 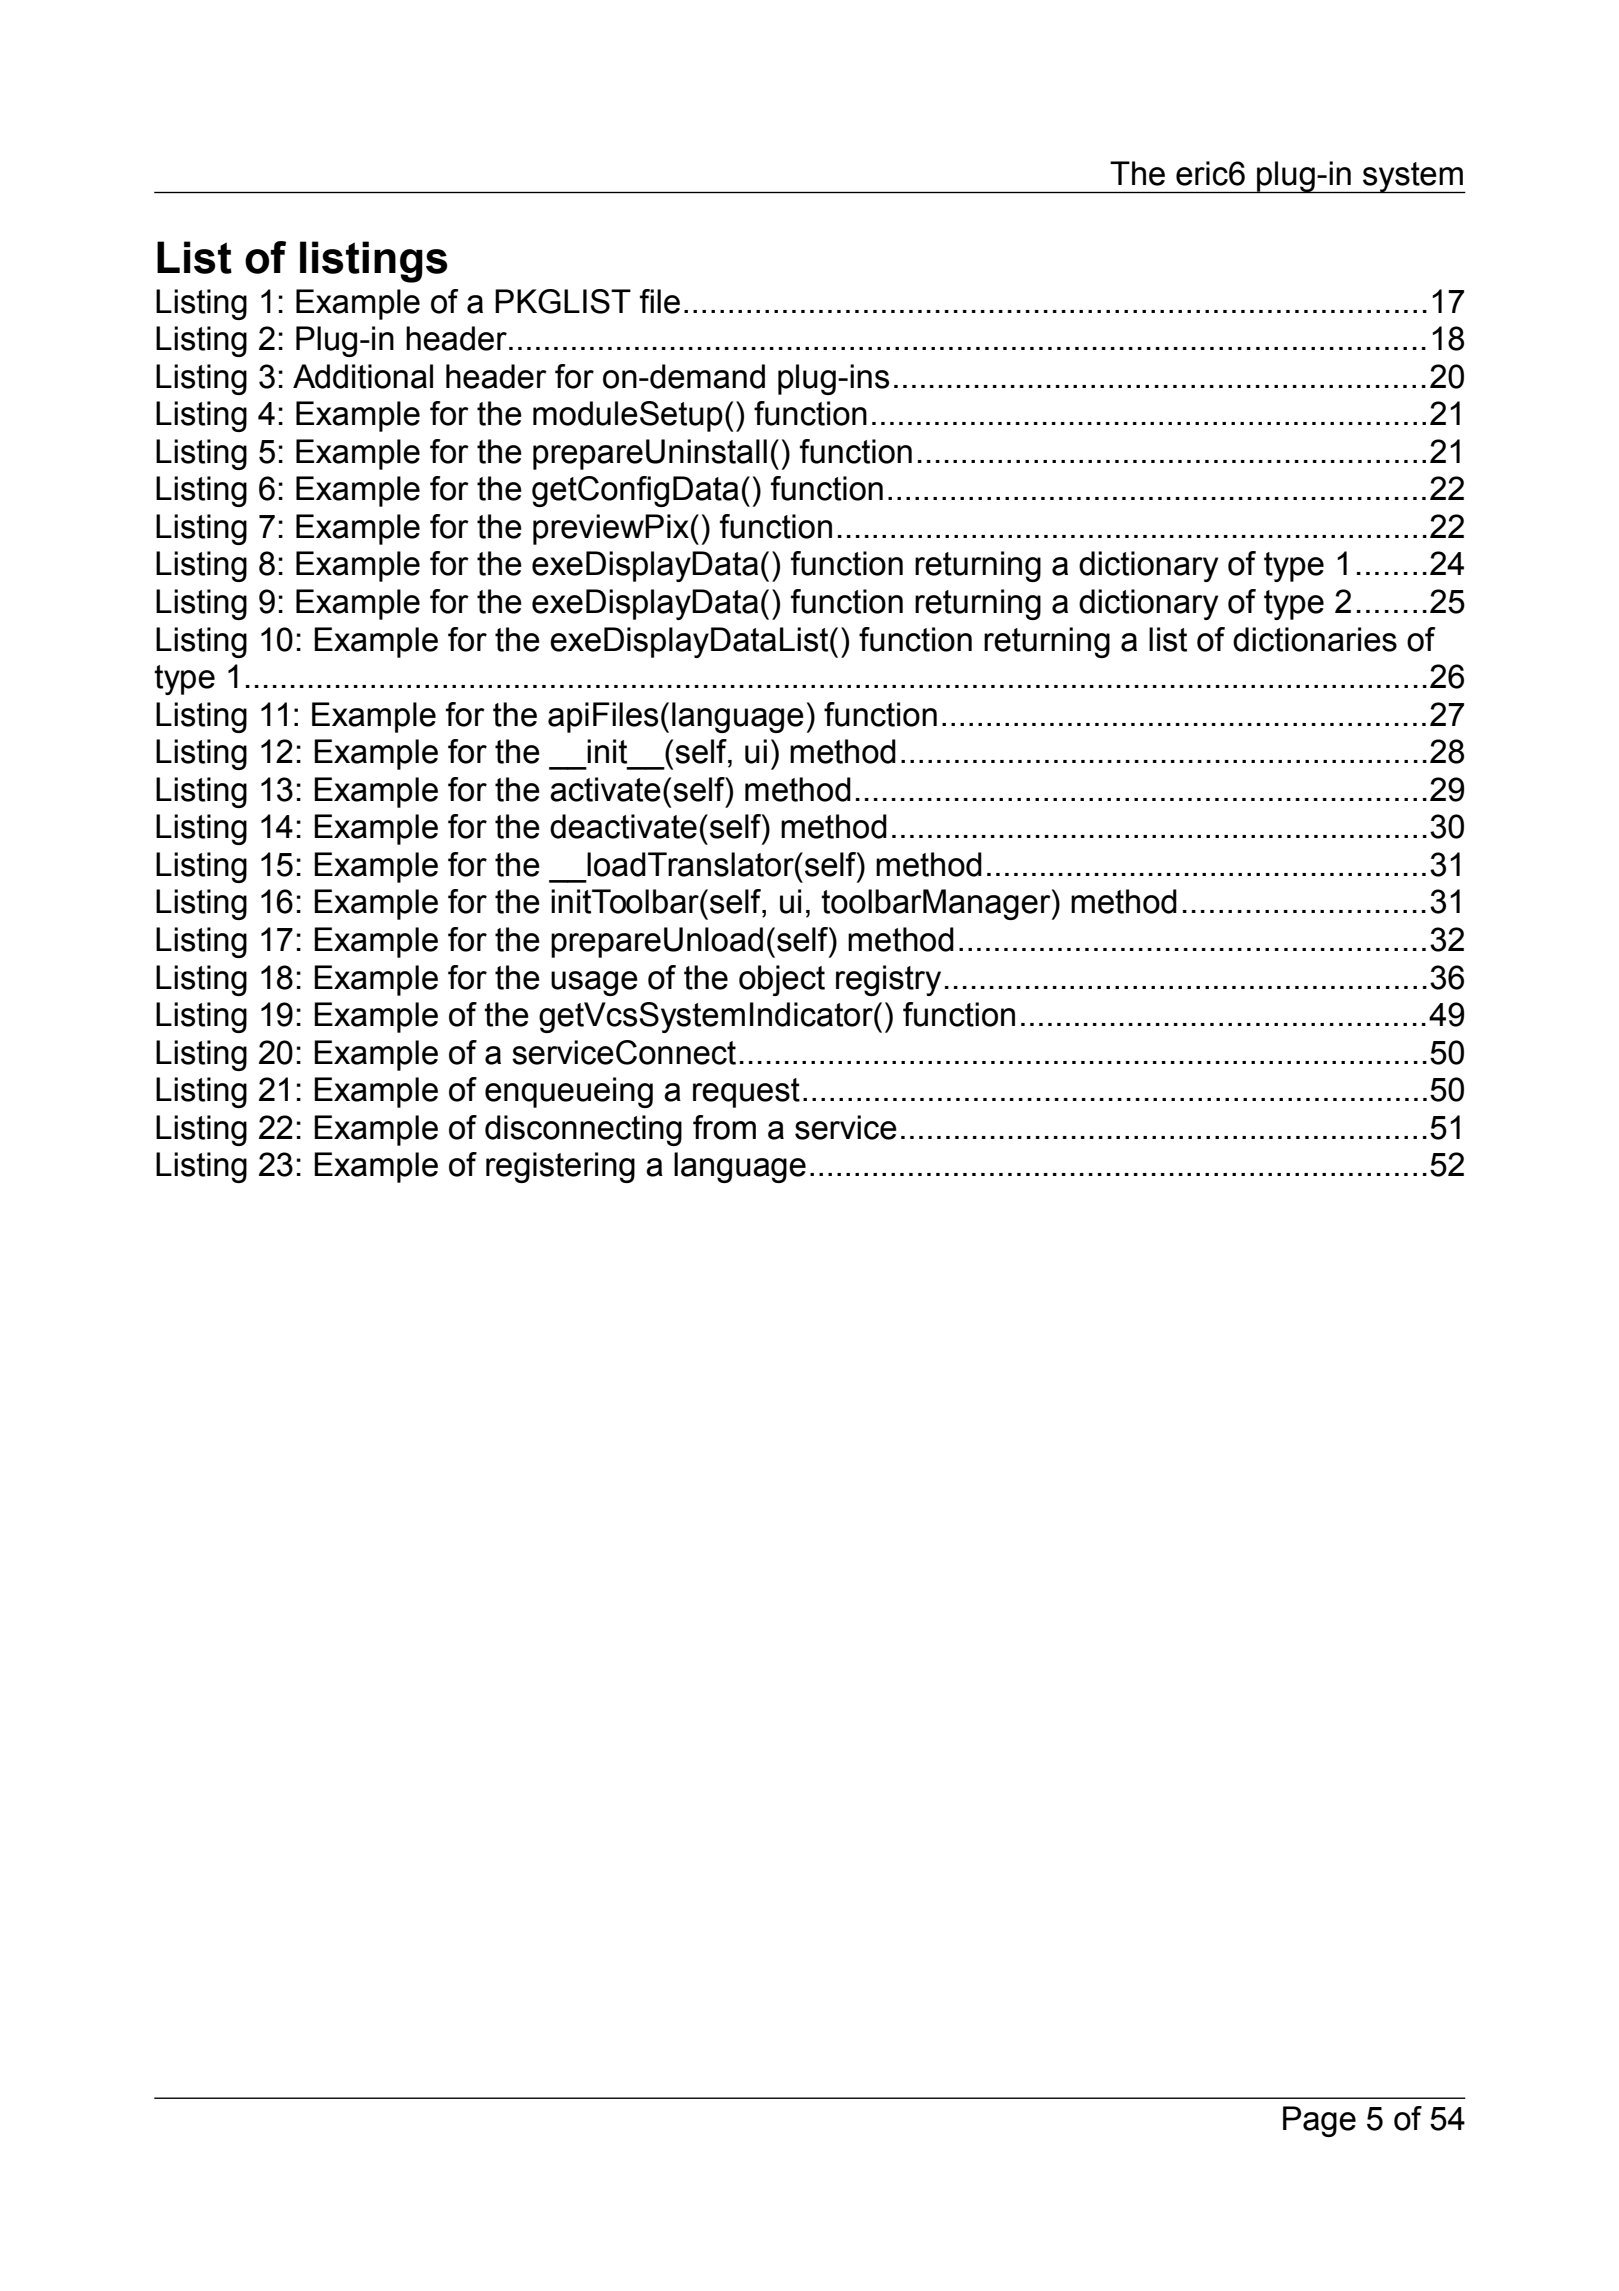 What do you see at coordinates (782, 980) in the screenshot?
I see `object` at bounding box center [782, 980].
